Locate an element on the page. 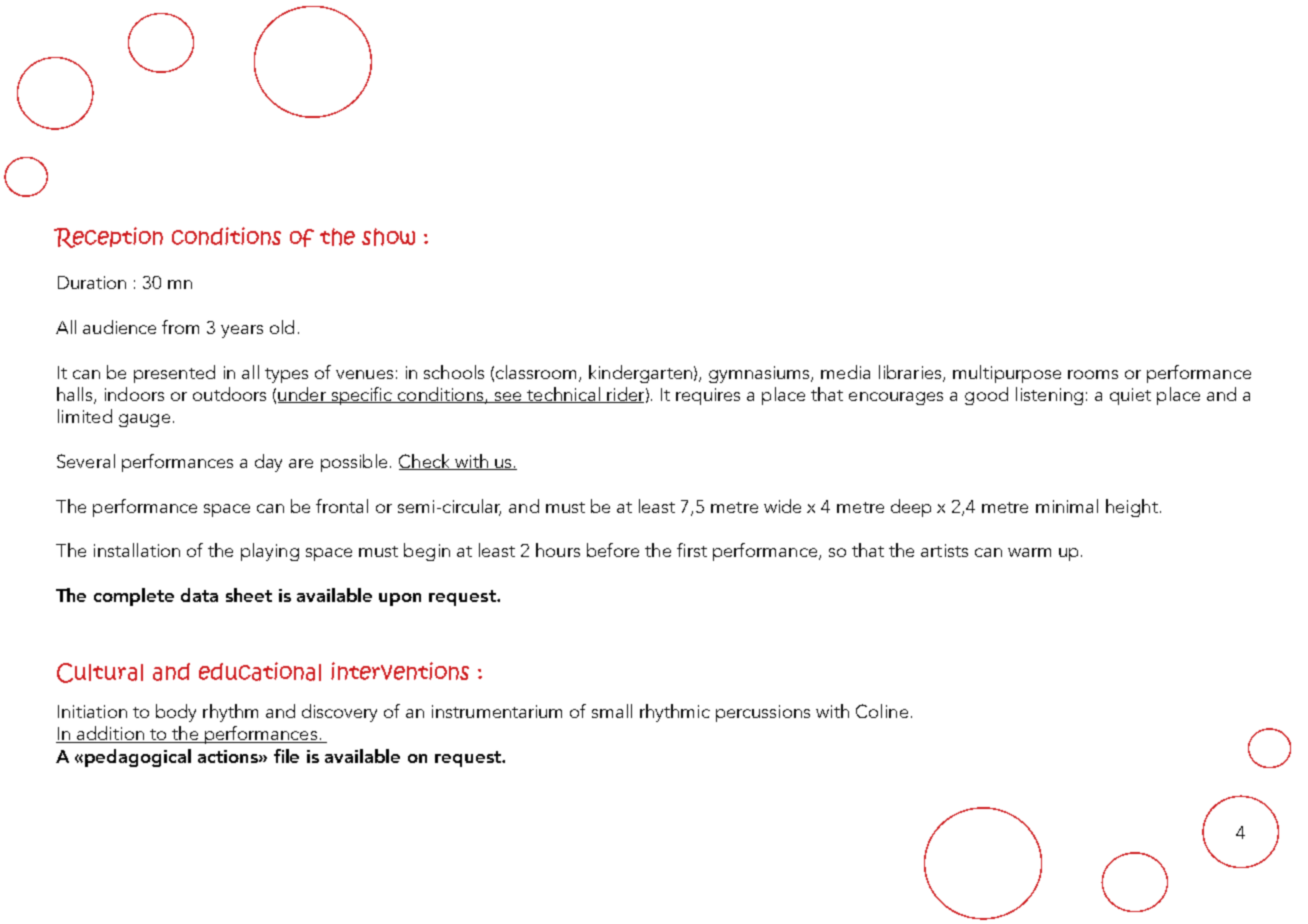 The height and width of the page is (924, 1308). upon is located at coordinates (400, 599).
